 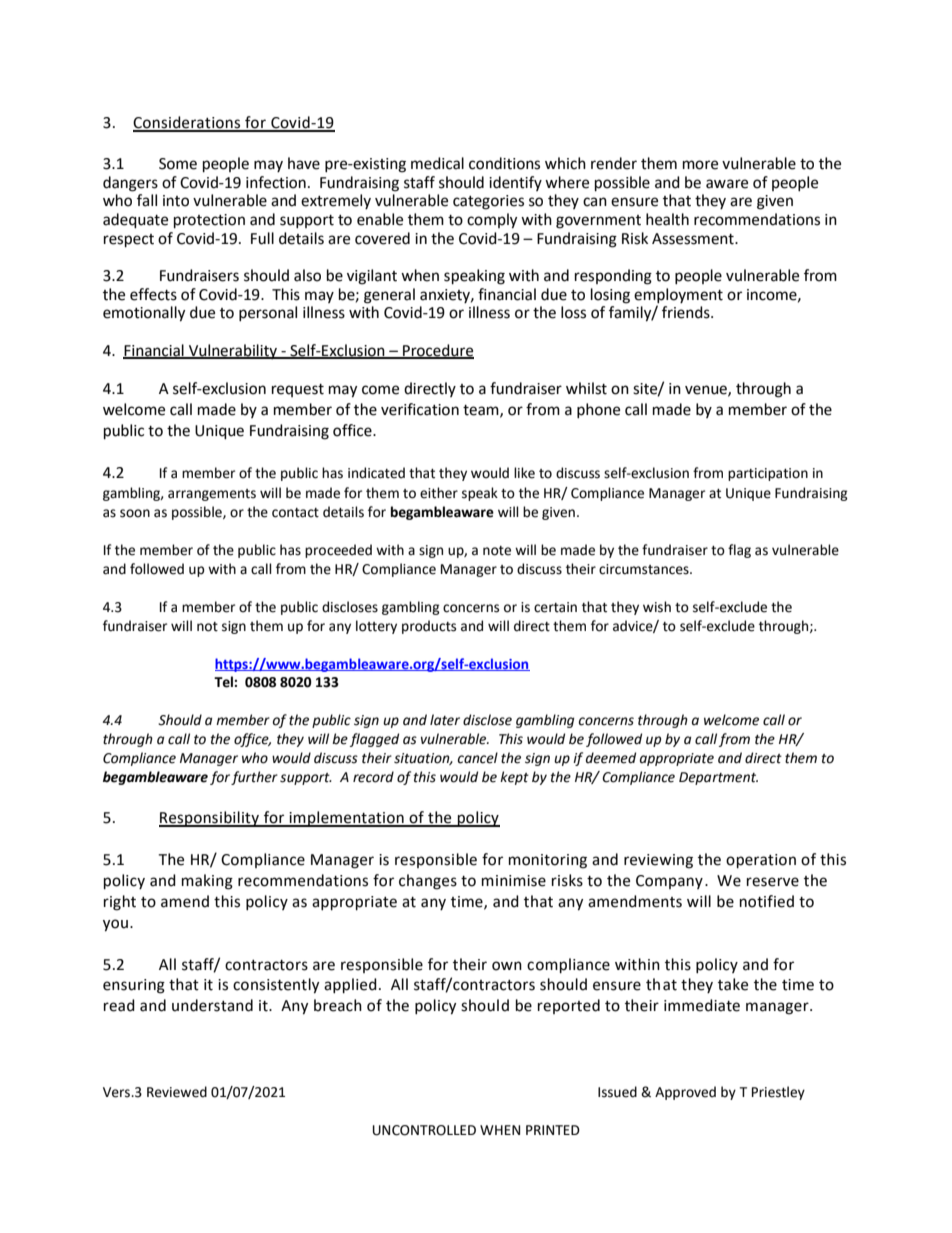 I want to click on more, so click(x=700, y=165).
